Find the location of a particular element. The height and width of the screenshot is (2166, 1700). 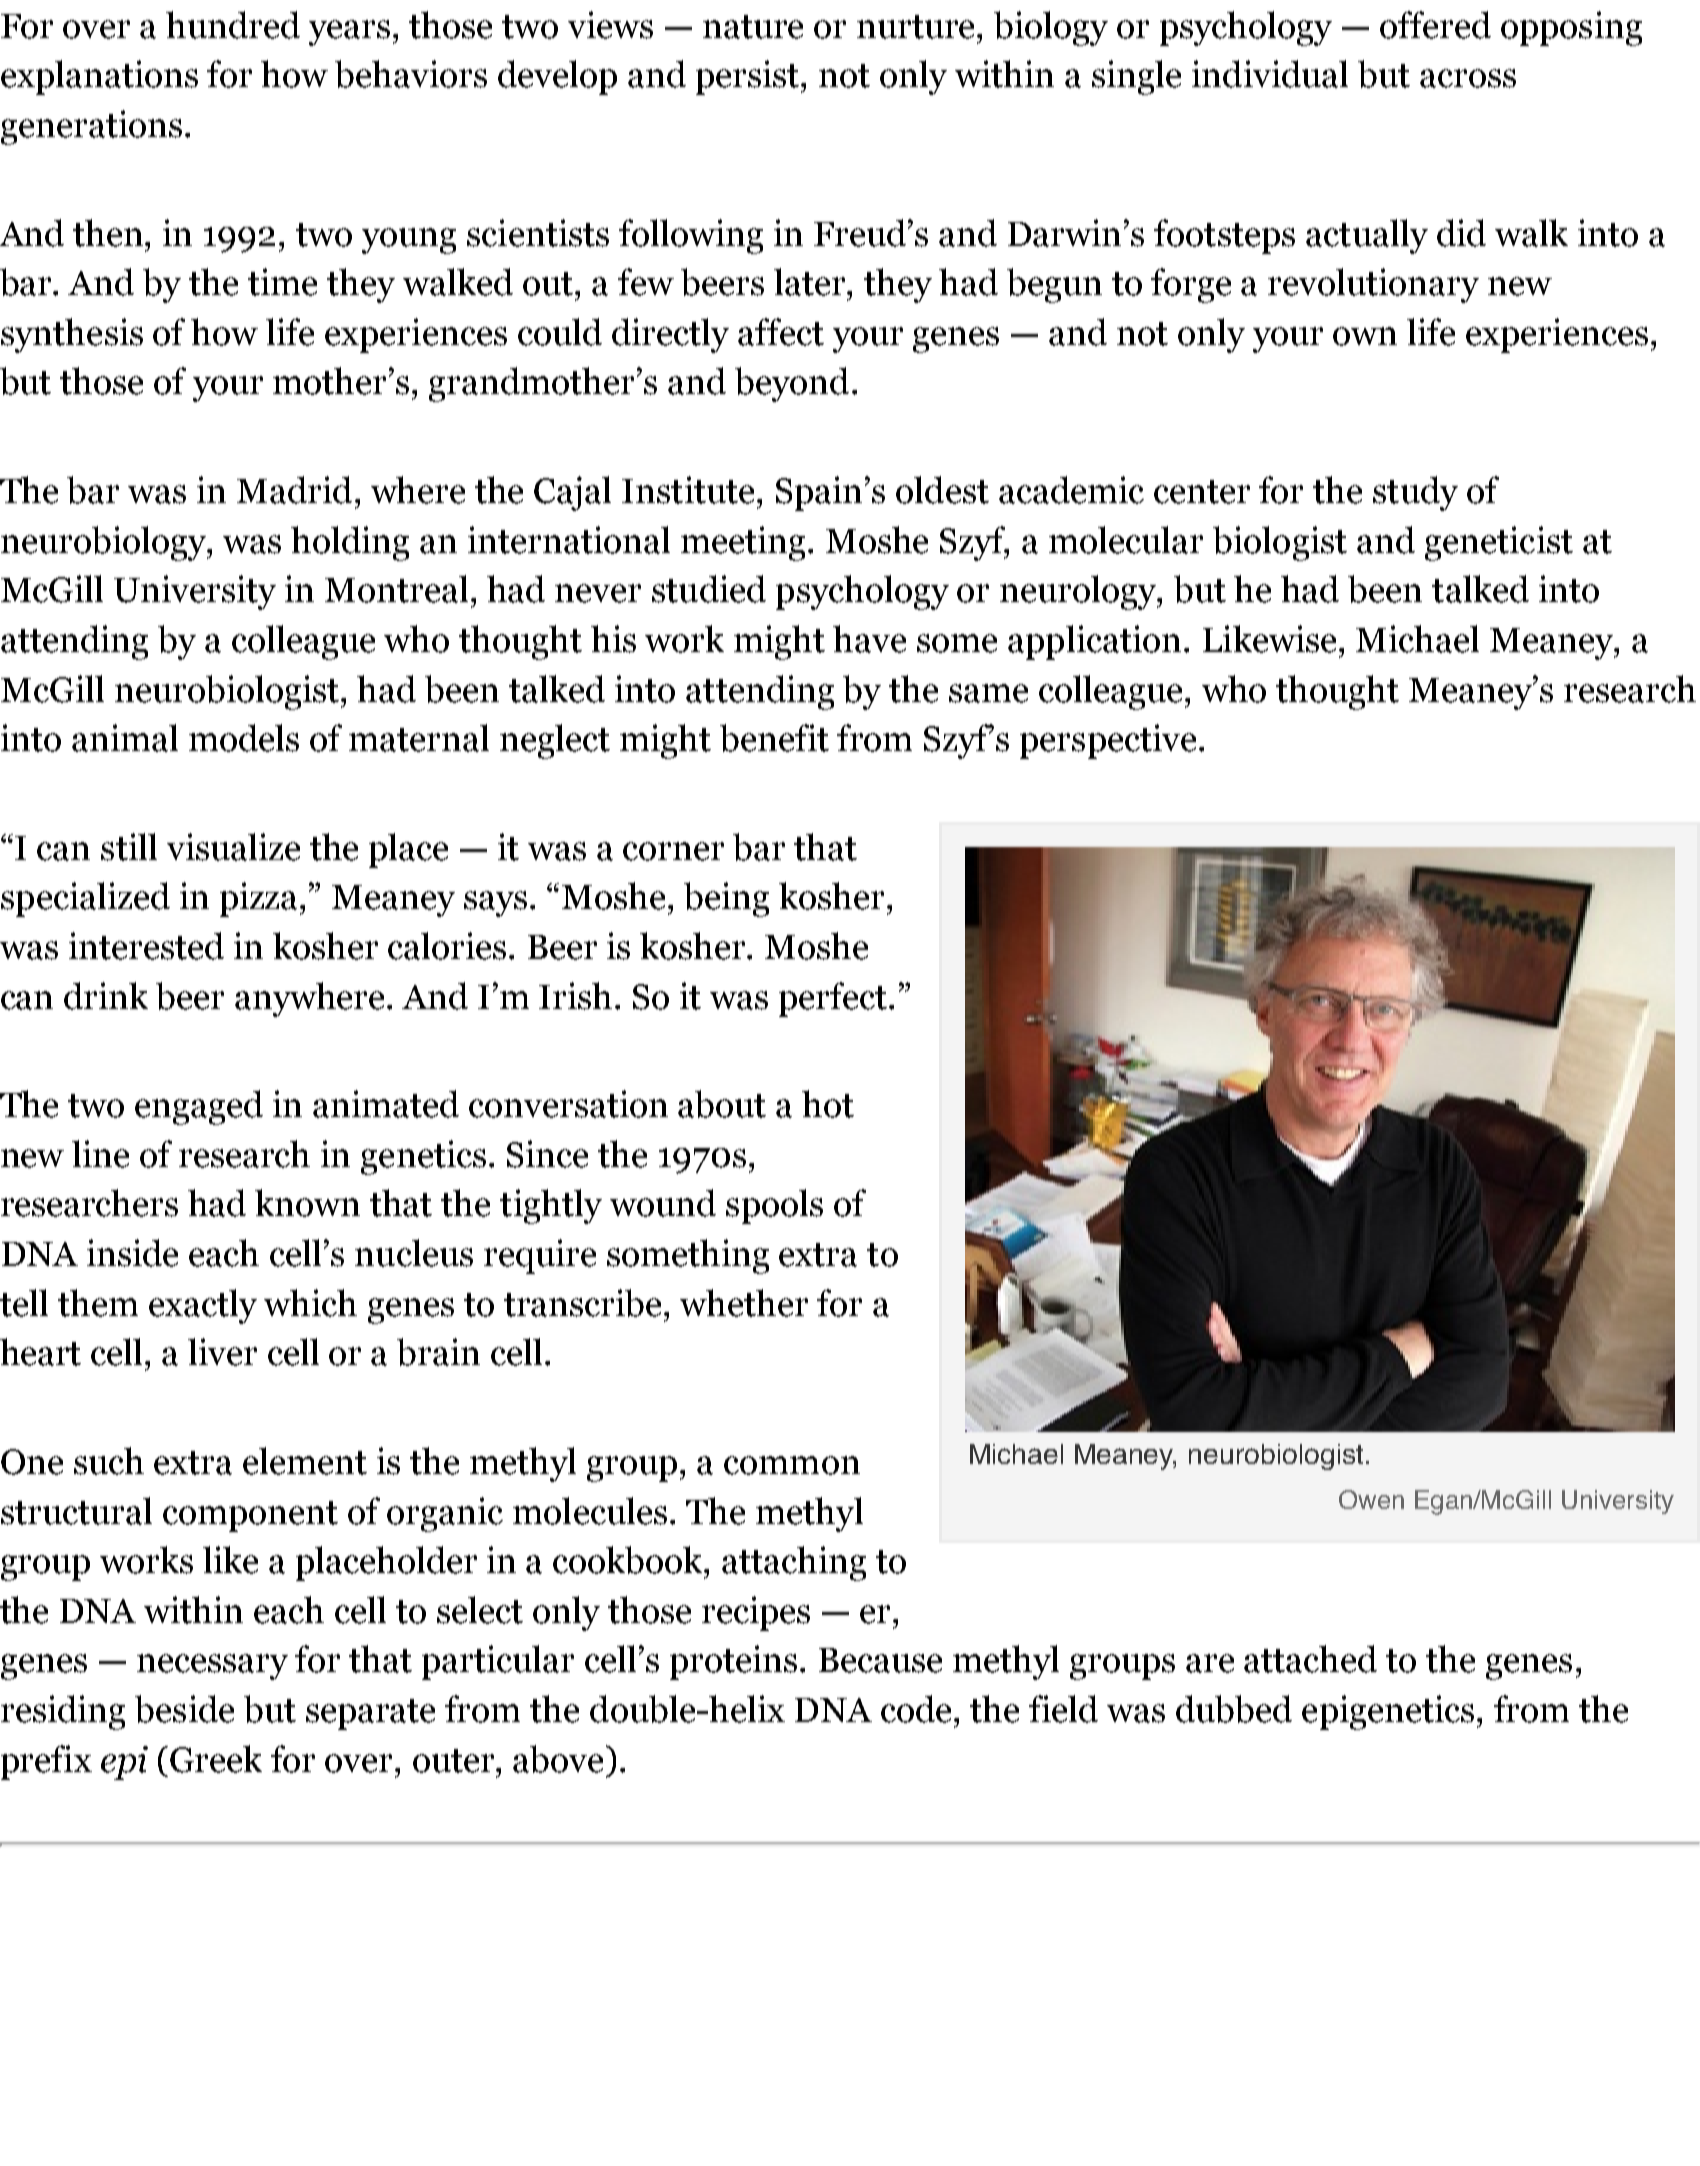

beside is located at coordinates (184, 1709).
